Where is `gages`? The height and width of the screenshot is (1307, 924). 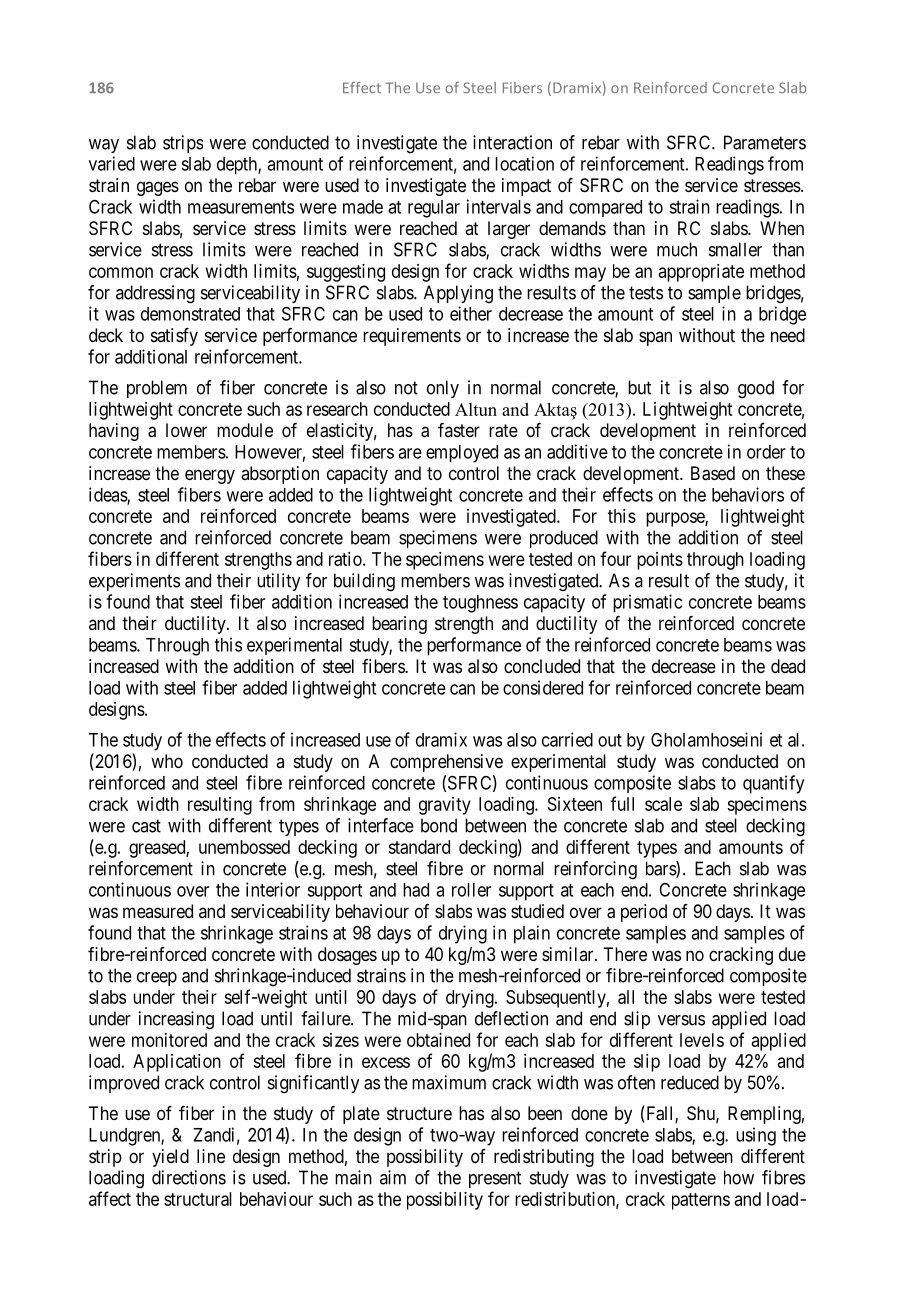
gages is located at coordinates (158, 188).
